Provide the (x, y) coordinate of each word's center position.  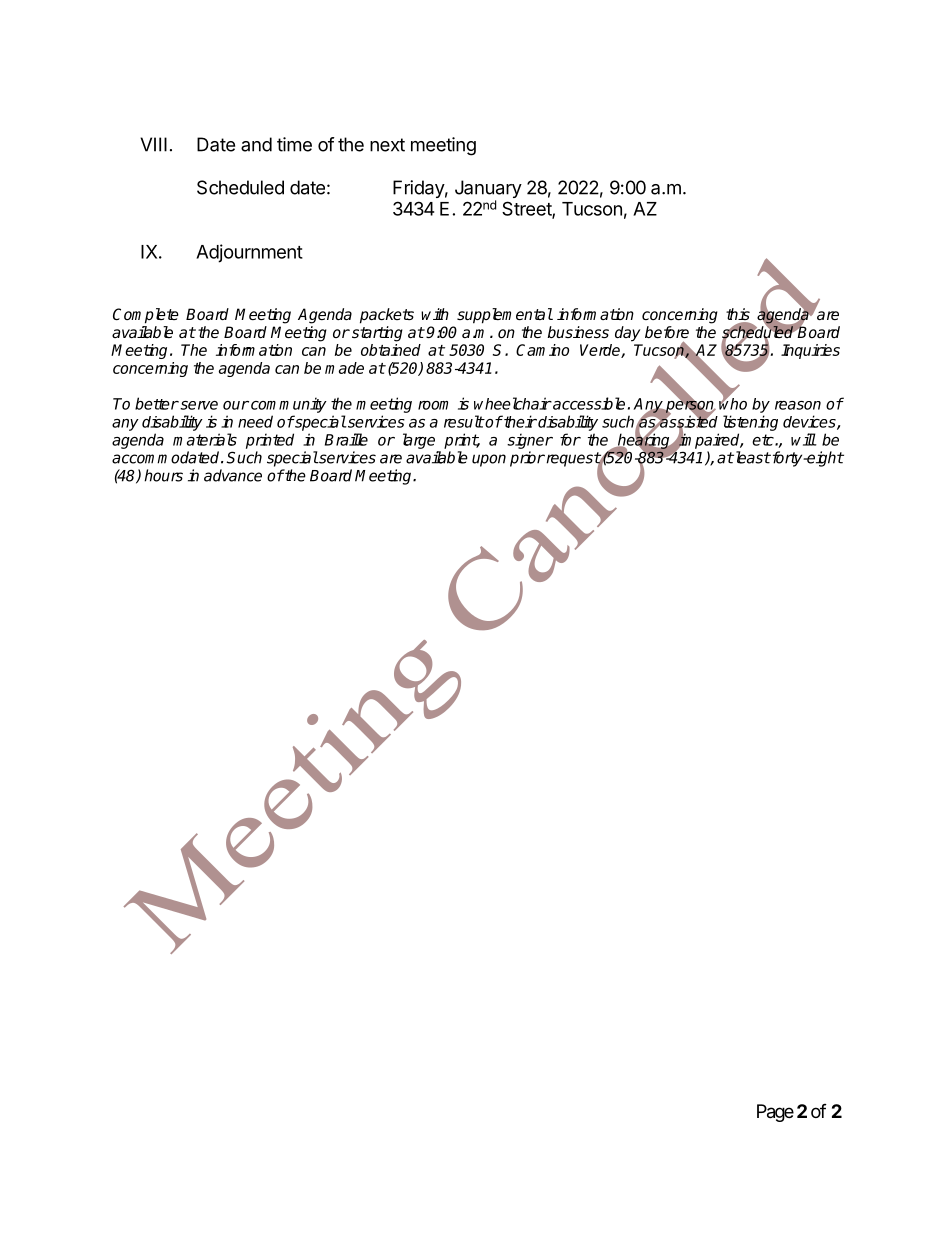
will (803, 439)
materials (205, 439)
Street (527, 209)
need (255, 421)
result (464, 421)
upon (489, 460)
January (488, 190)
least (752, 457)
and (256, 144)
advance (233, 475)
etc (764, 440)
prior (527, 459)
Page (775, 1113)
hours (163, 475)
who (733, 403)
